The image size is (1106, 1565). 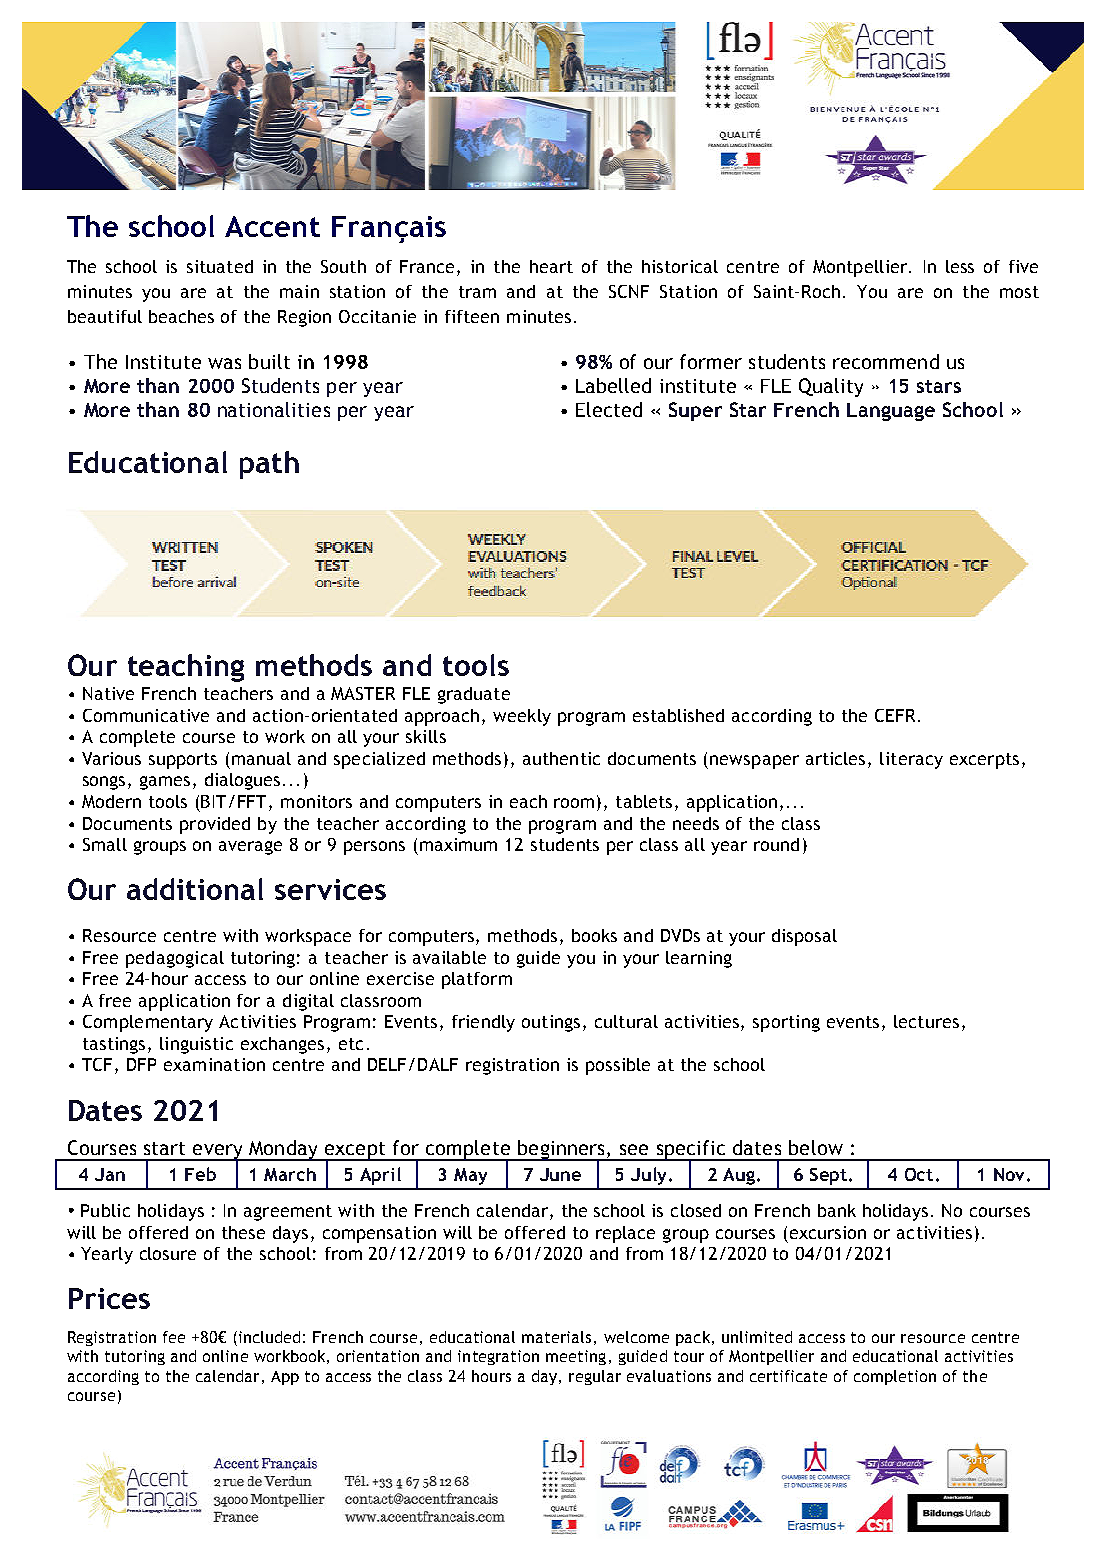 What do you see at coordinates (926, 1021) in the document?
I see `lectures` at bounding box center [926, 1021].
